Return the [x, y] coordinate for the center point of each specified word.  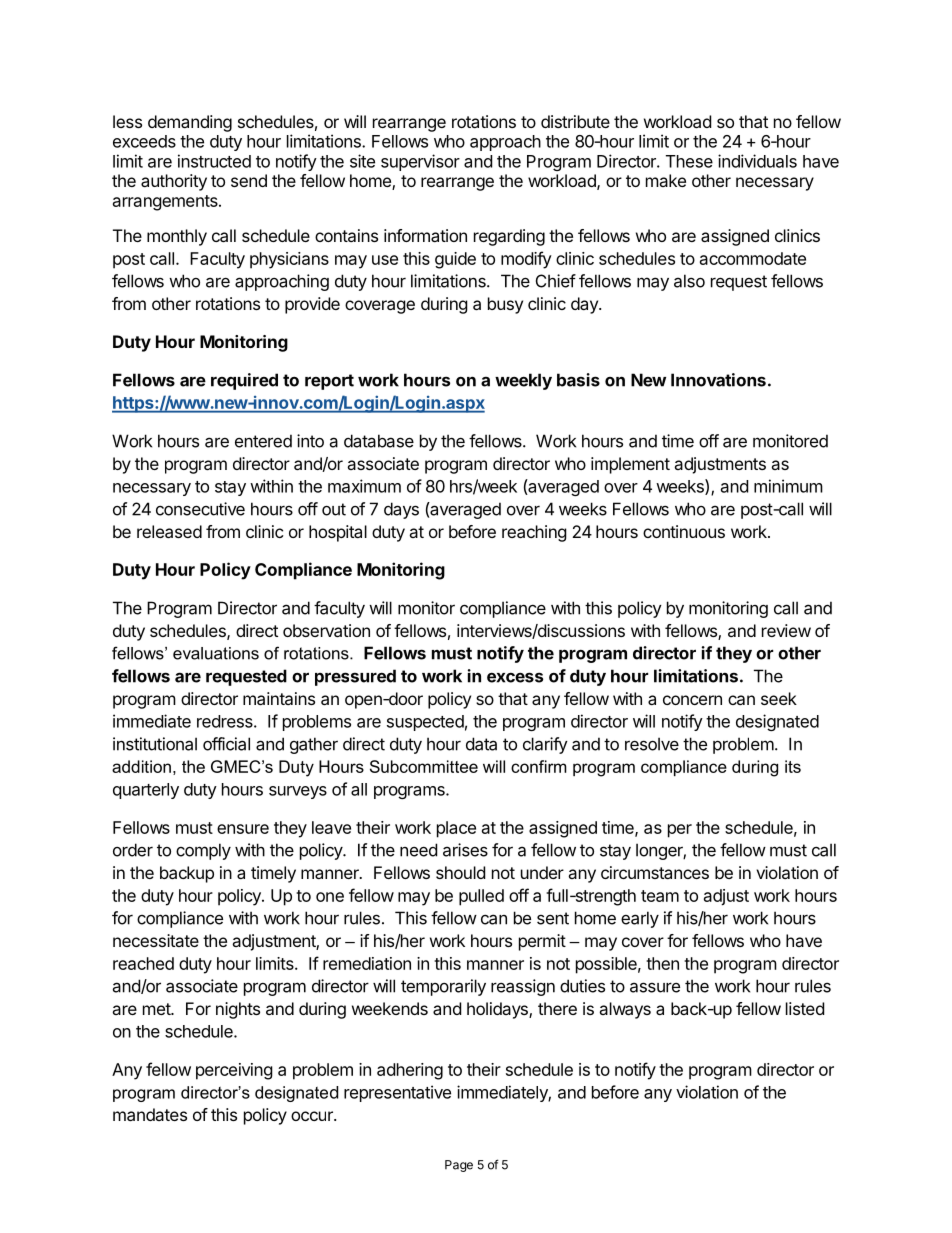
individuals [757, 161]
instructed [214, 161]
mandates [150, 1114]
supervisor [420, 162]
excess [515, 677]
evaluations [216, 653]
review [786, 630]
